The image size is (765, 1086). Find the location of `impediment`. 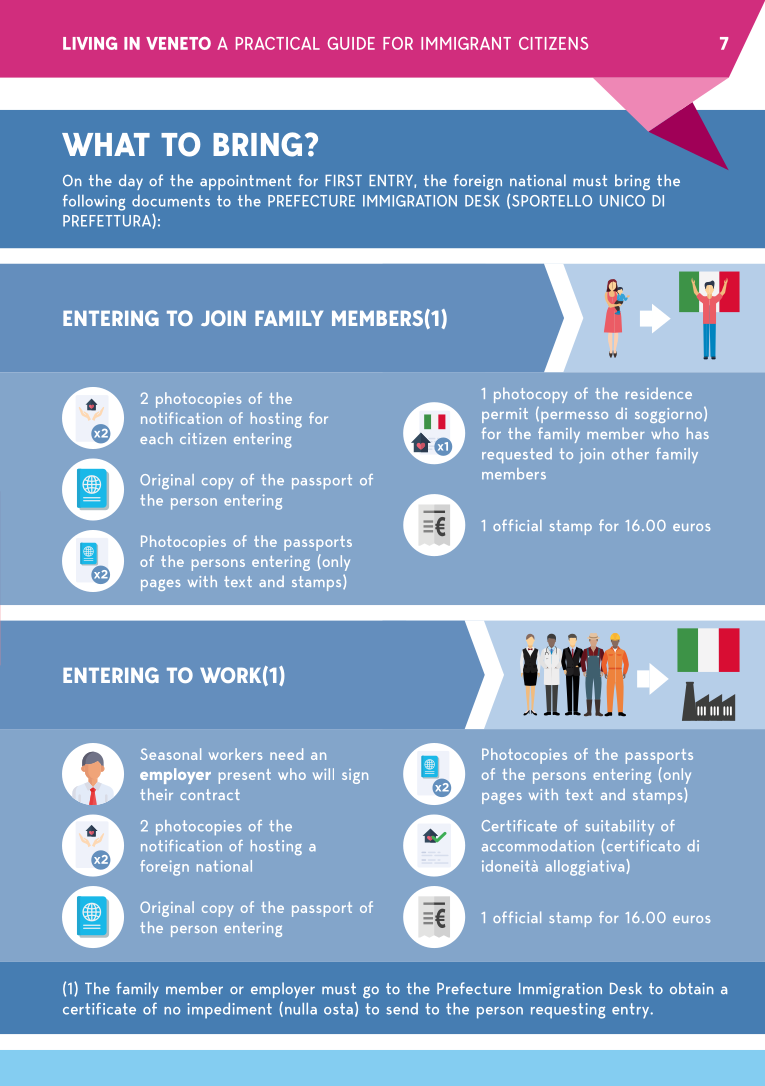

impediment is located at coordinates (229, 1011).
